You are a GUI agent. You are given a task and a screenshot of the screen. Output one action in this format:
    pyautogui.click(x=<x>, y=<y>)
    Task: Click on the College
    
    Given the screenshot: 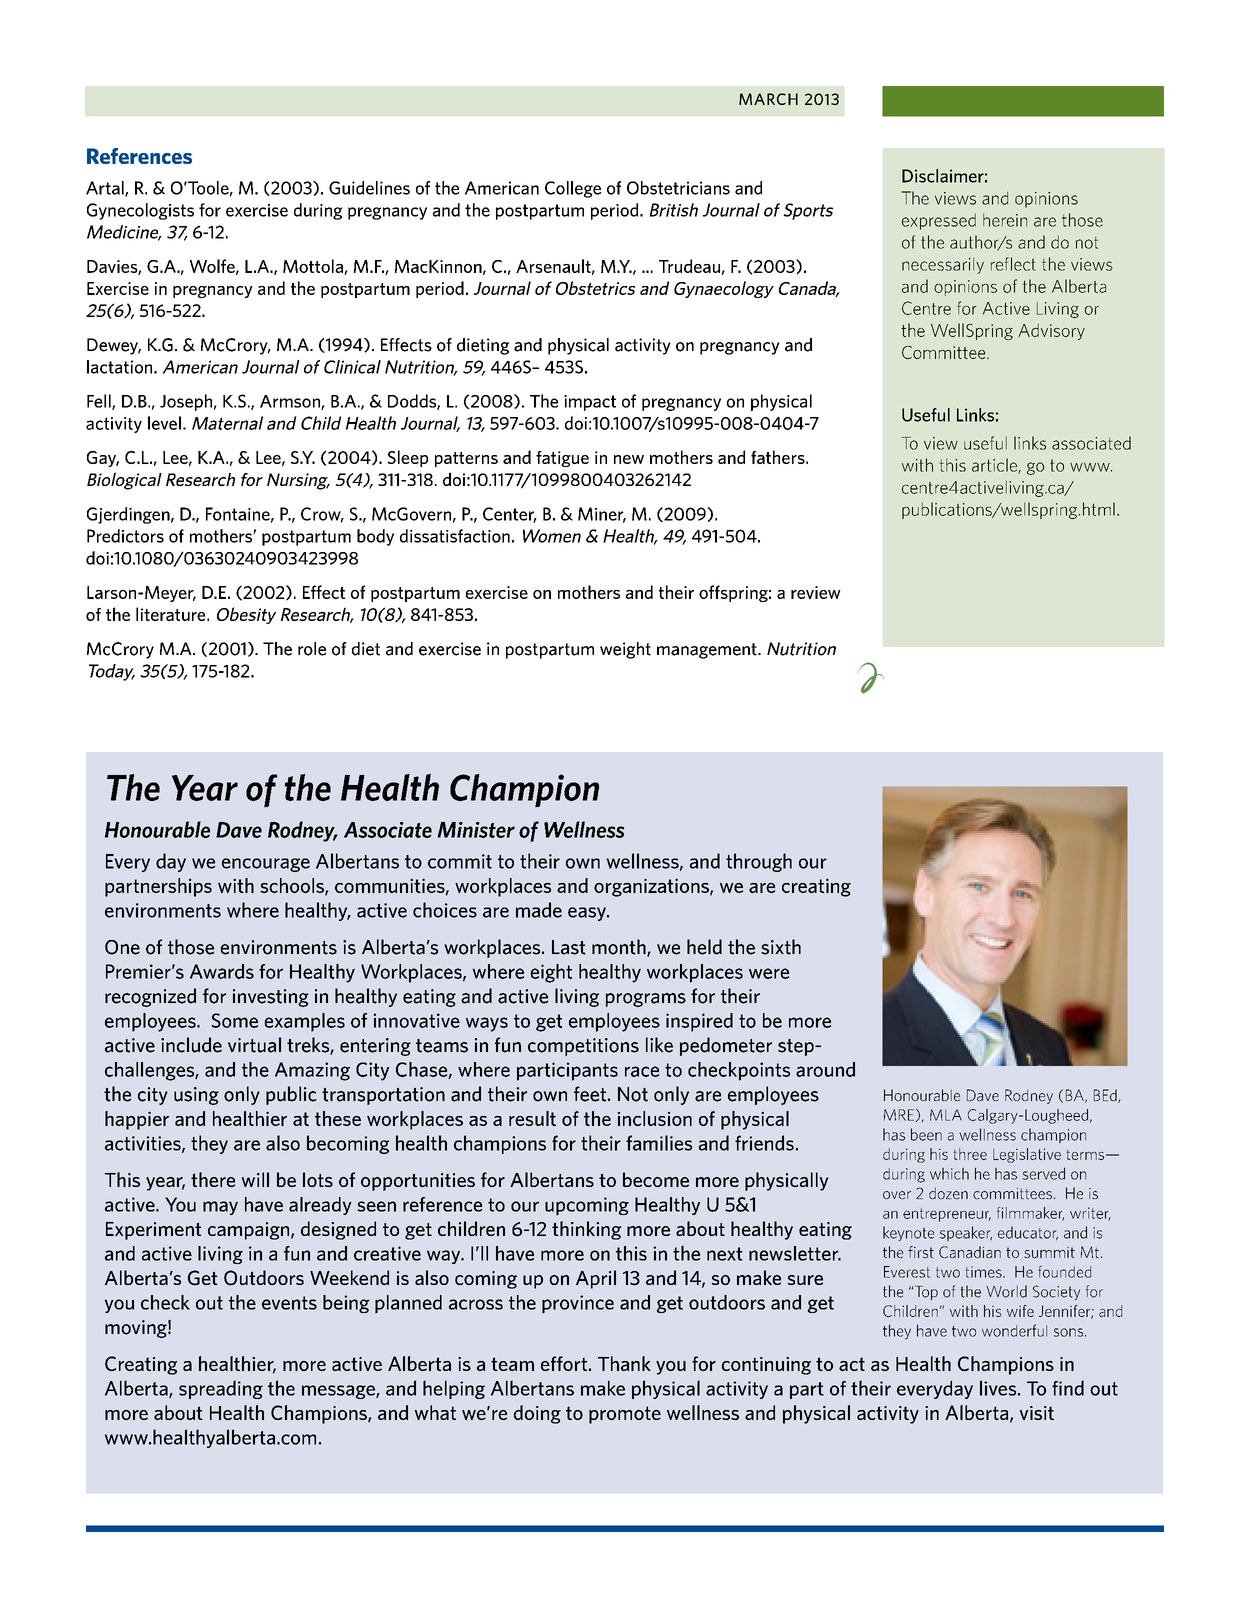 What is the action you would take?
    pyautogui.click(x=573, y=189)
